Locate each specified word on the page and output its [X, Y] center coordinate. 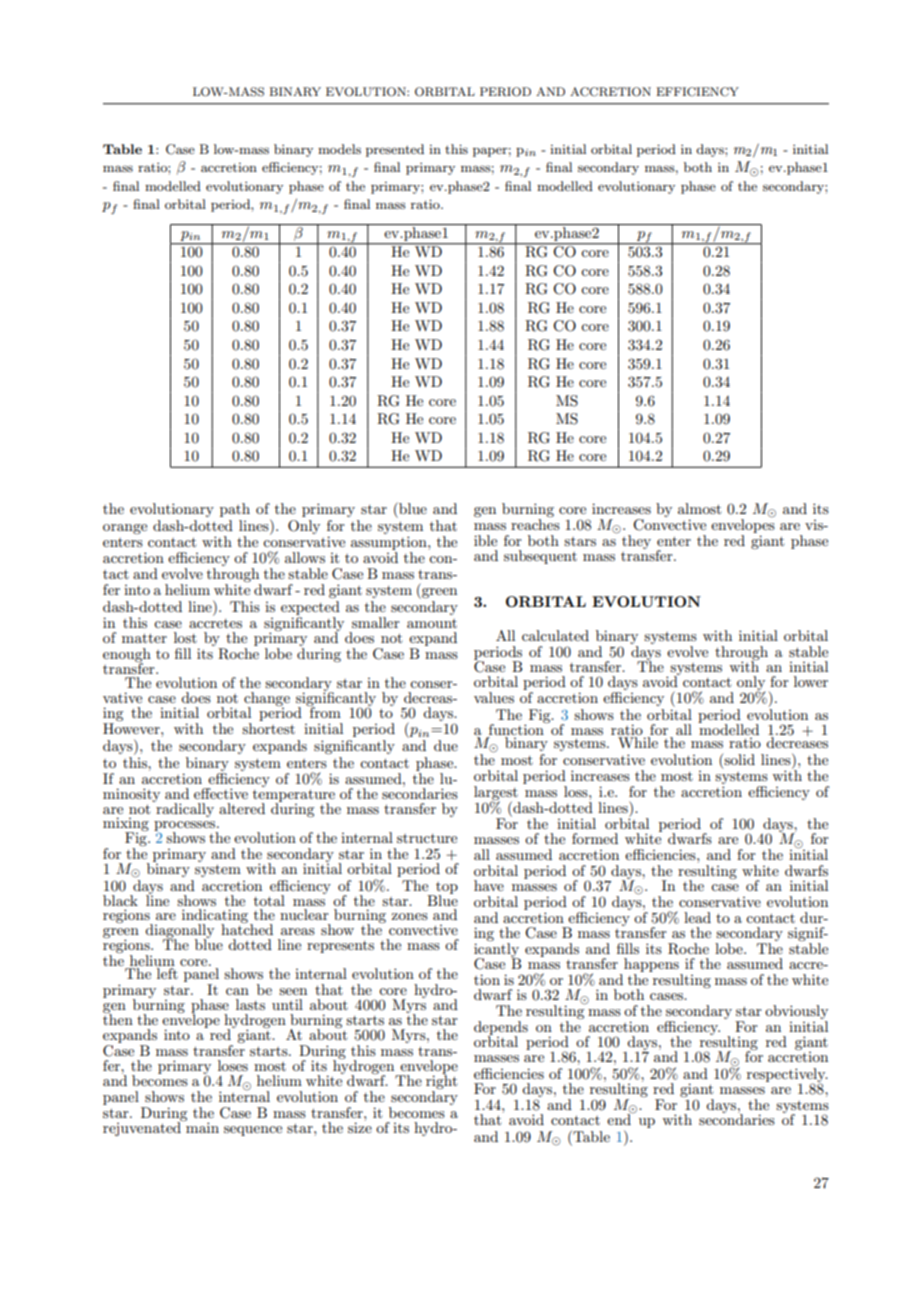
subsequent [540, 557]
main [201, 1126]
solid [738, 761]
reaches [535, 524]
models [339, 149]
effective [221, 793]
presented [395, 150]
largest [496, 794]
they [636, 542]
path [235, 510]
